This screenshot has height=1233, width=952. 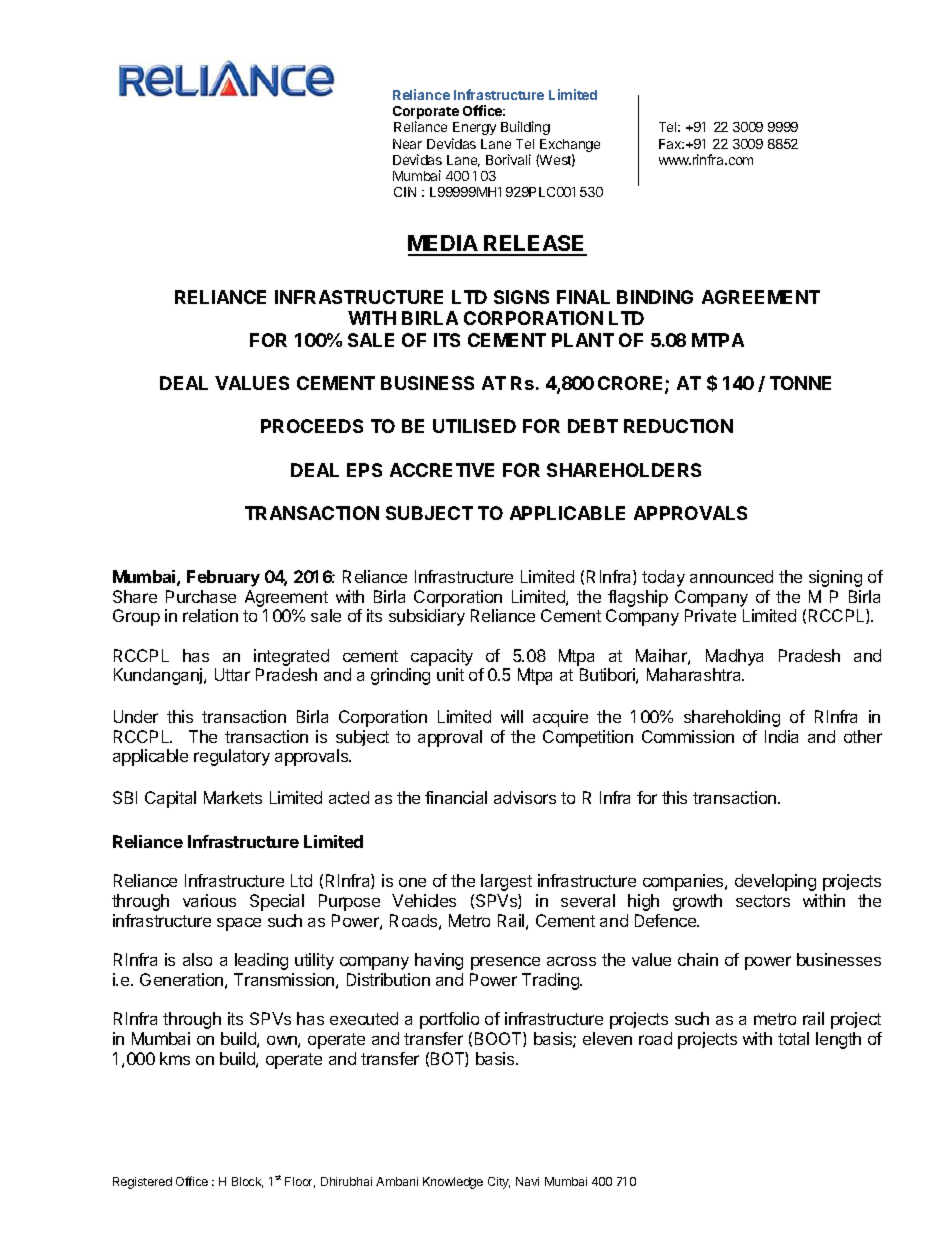 What do you see at coordinates (763, 901) in the screenshot?
I see `sectors` at bounding box center [763, 901].
